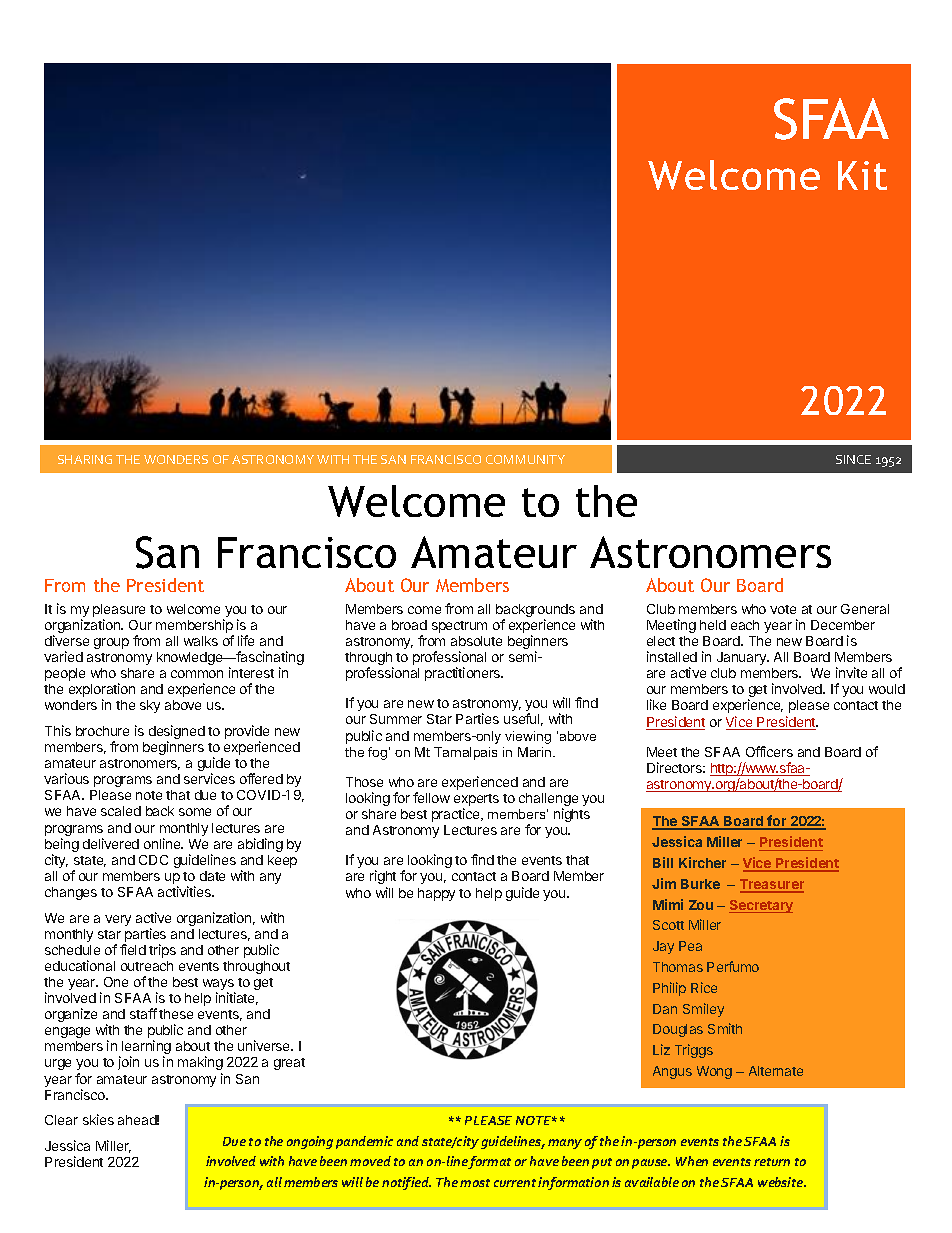 Image resolution: width=952 pixels, height=1233 pixels. What do you see at coordinates (853, 459) in the page?
I see `SINCE` at bounding box center [853, 459].
